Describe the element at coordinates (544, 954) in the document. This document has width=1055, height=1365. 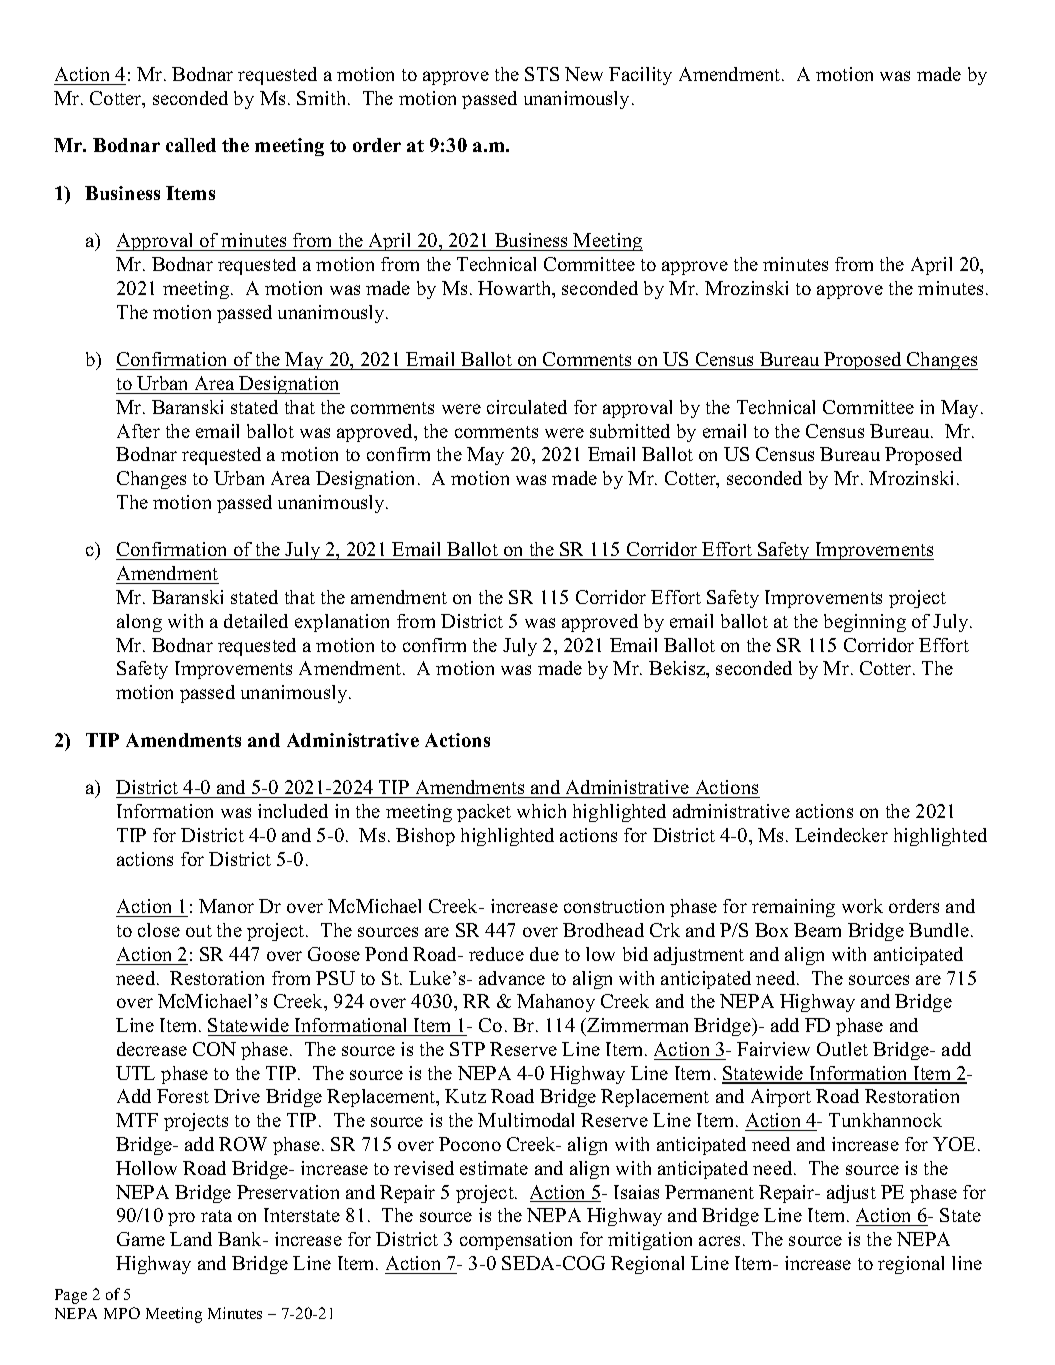
I see `due` at that location.
